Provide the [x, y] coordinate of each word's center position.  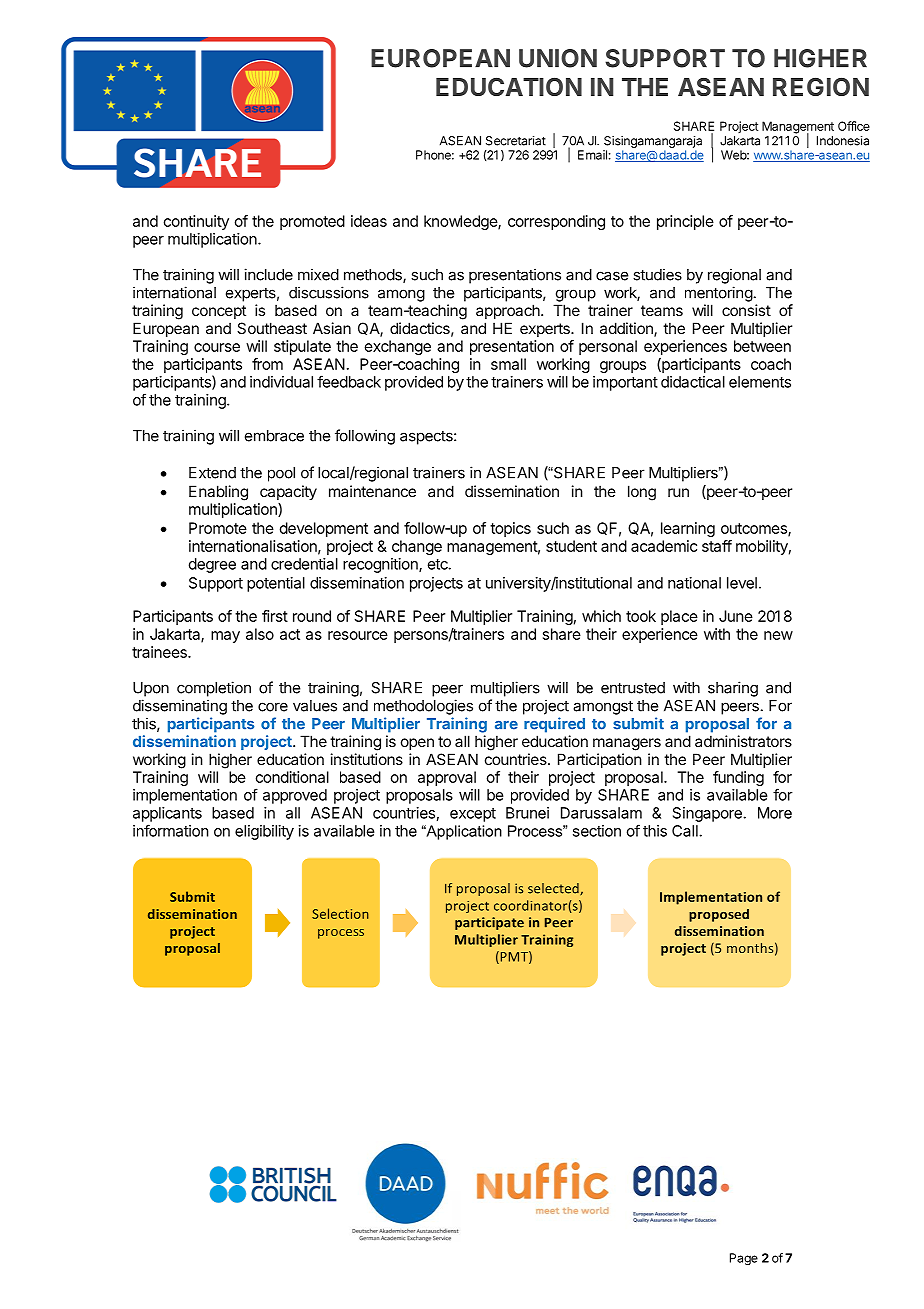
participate [489, 923]
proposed [719, 915]
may [225, 637]
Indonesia [843, 141]
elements [760, 382]
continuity [196, 222]
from [267, 364]
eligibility [264, 832]
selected [554, 889]
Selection [340, 913]
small [508, 364]
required [554, 725]
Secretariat [516, 141]
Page [744, 1259]
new [778, 635]
